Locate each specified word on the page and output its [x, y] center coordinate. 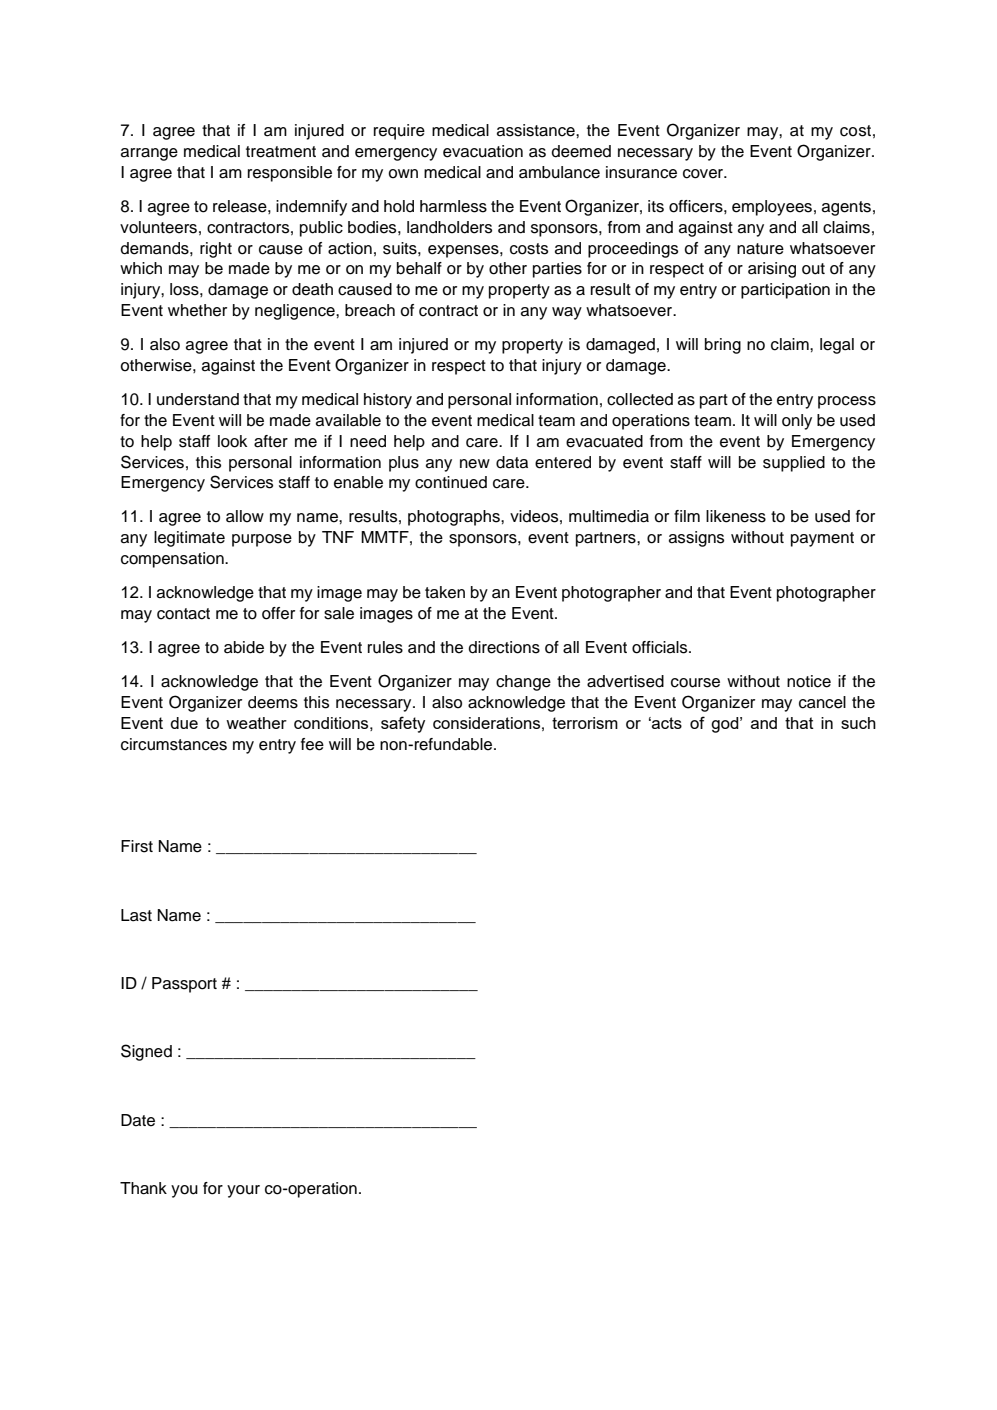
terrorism [585, 723]
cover [704, 174]
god [726, 725]
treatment [281, 152]
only [797, 422]
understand [198, 399]
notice [809, 681]
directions [504, 647]
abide [244, 647]
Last [136, 915]
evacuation [483, 151]
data [512, 462]
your [243, 1191]
